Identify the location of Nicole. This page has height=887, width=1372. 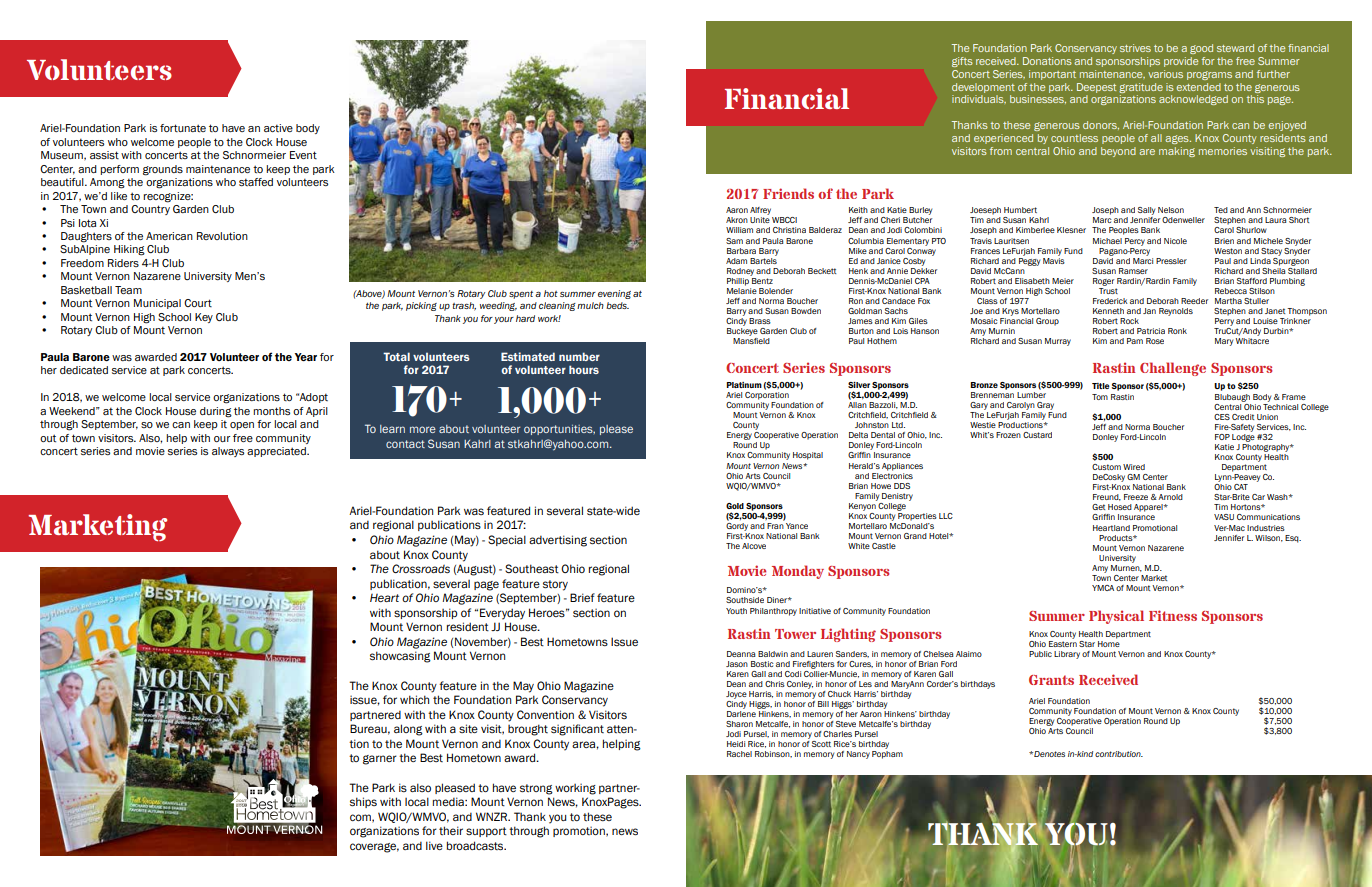
(1175, 241).
